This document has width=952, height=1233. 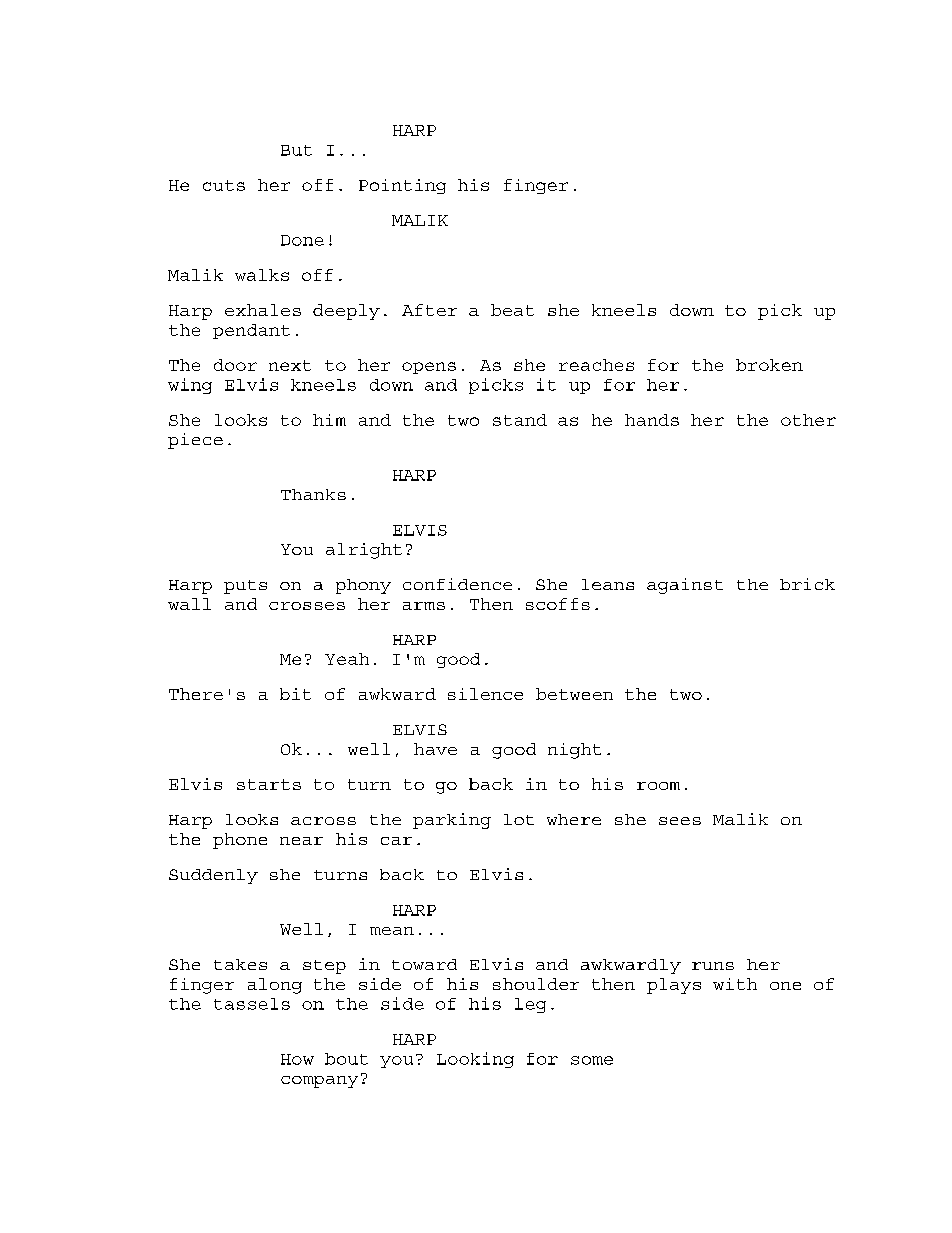 What do you see at coordinates (475, 1060) in the document?
I see `Looking` at bounding box center [475, 1060].
